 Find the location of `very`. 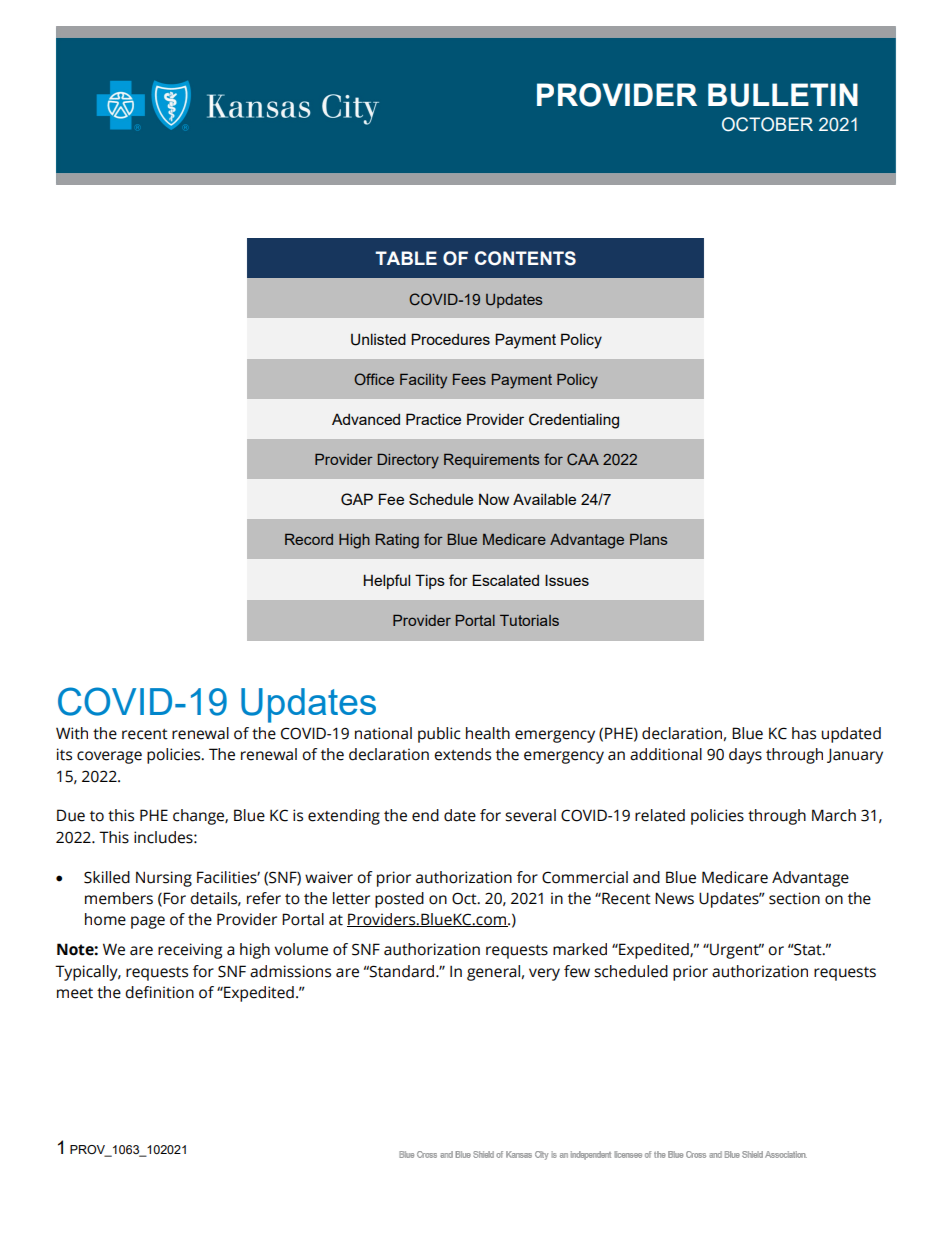

very is located at coordinates (544, 974).
